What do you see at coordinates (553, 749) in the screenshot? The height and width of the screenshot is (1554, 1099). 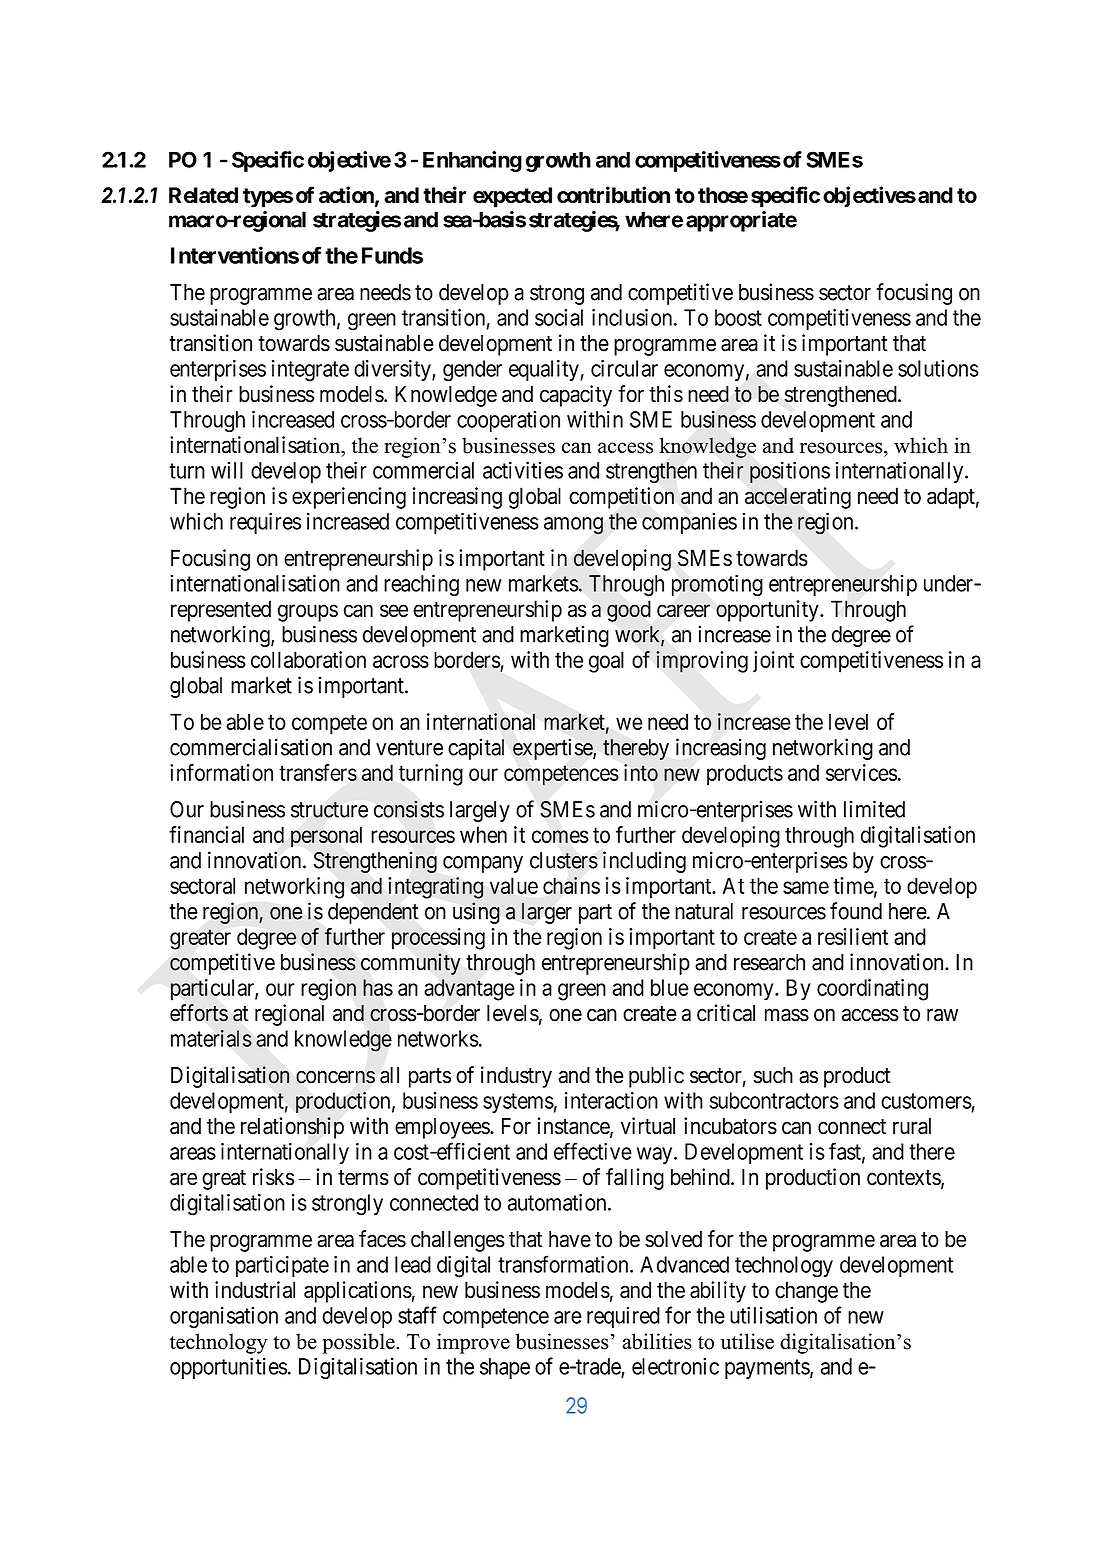 I see `expertise` at bounding box center [553, 749].
